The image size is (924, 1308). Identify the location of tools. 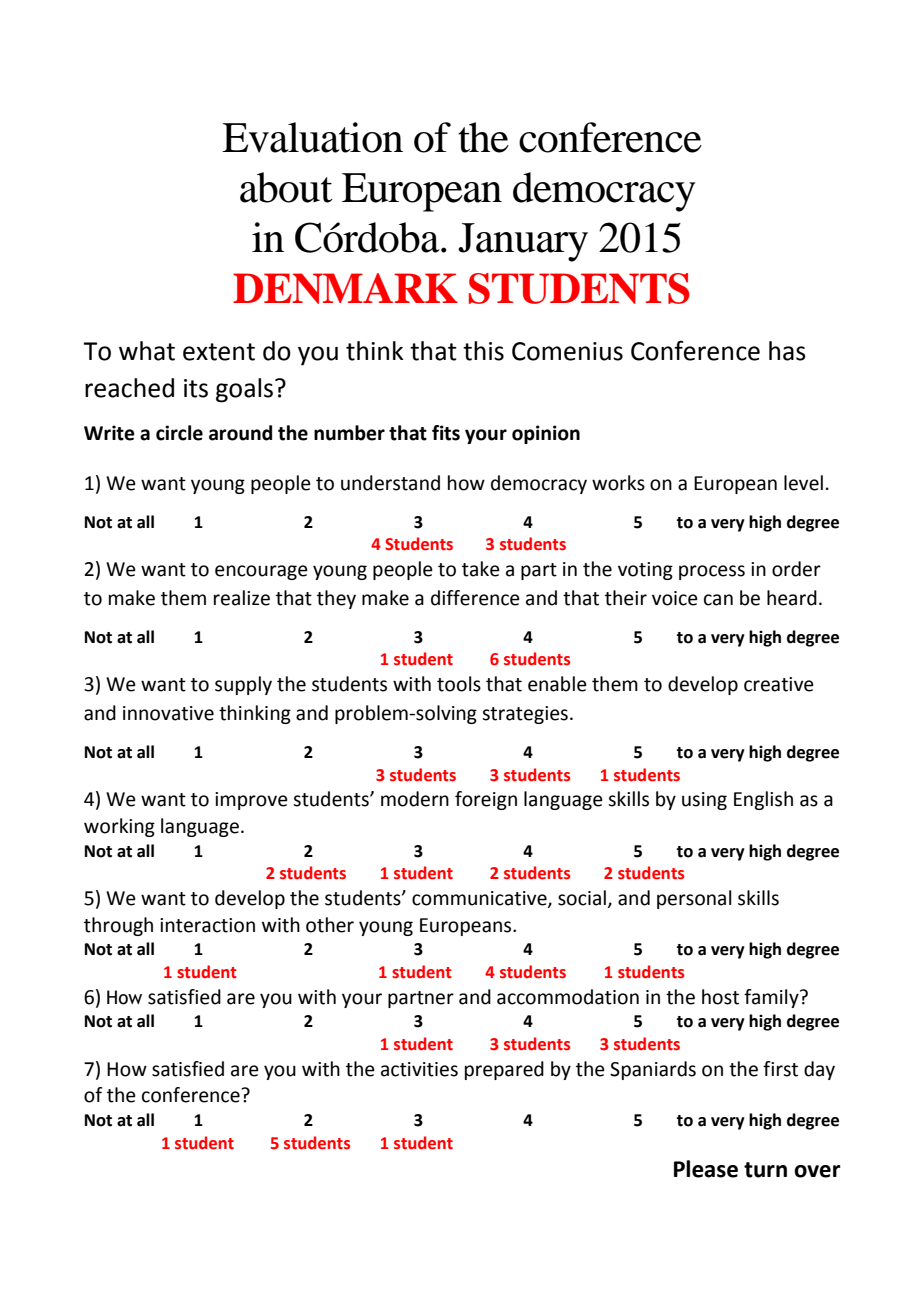
(459, 684).
